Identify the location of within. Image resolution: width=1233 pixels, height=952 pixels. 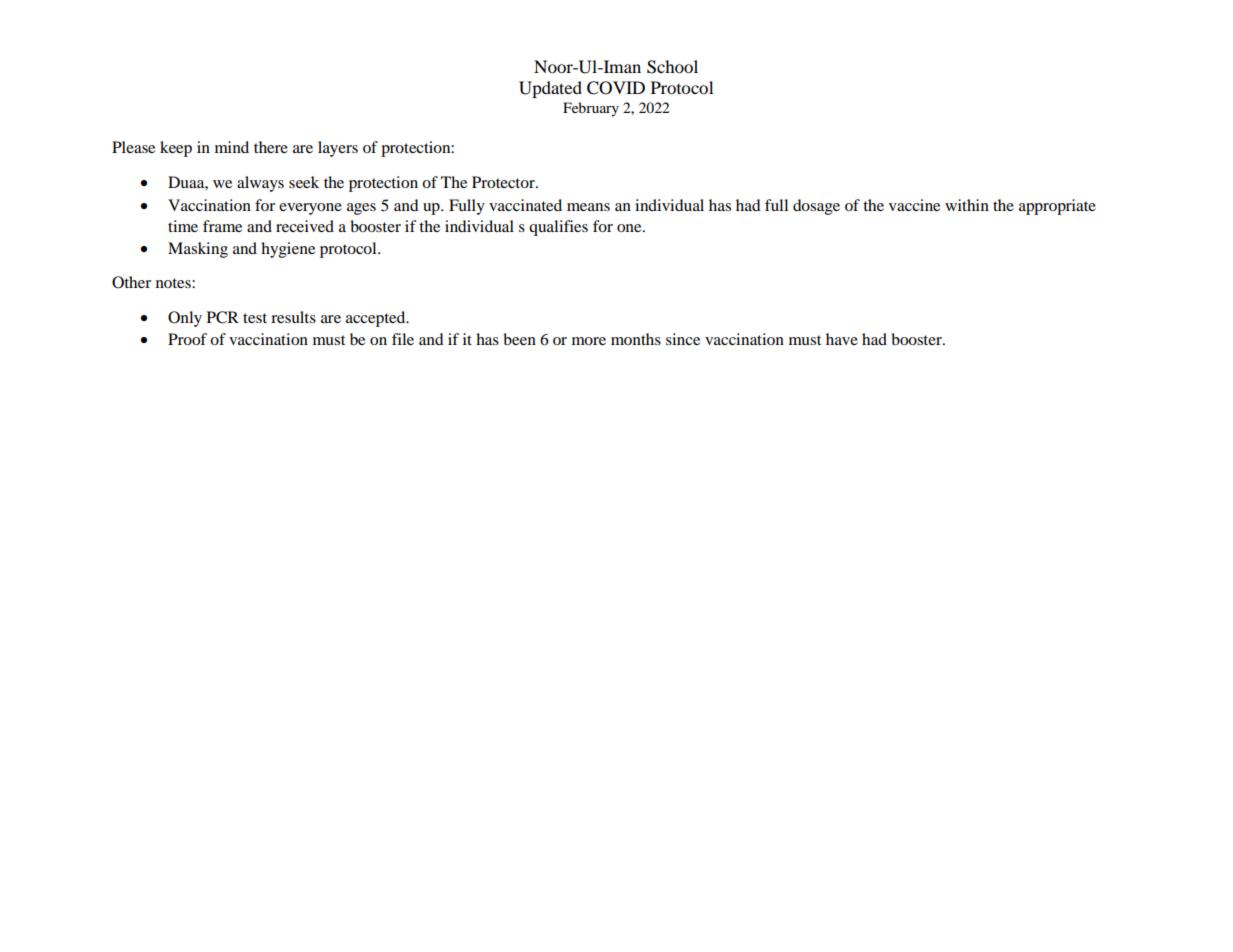
(967, 205).
